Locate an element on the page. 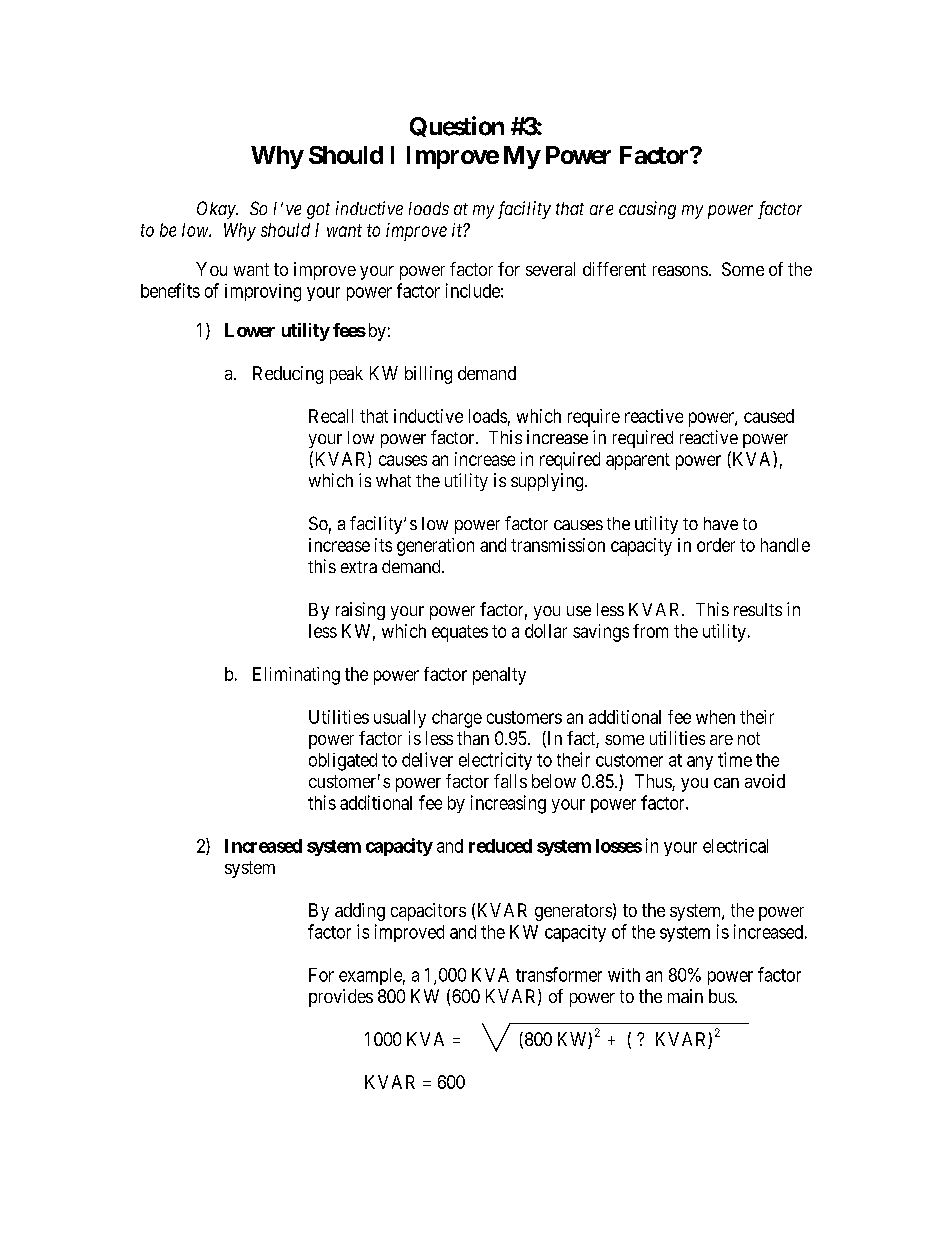 This image has width=952, height=1233. Question is located at coordinates (457, 126).
